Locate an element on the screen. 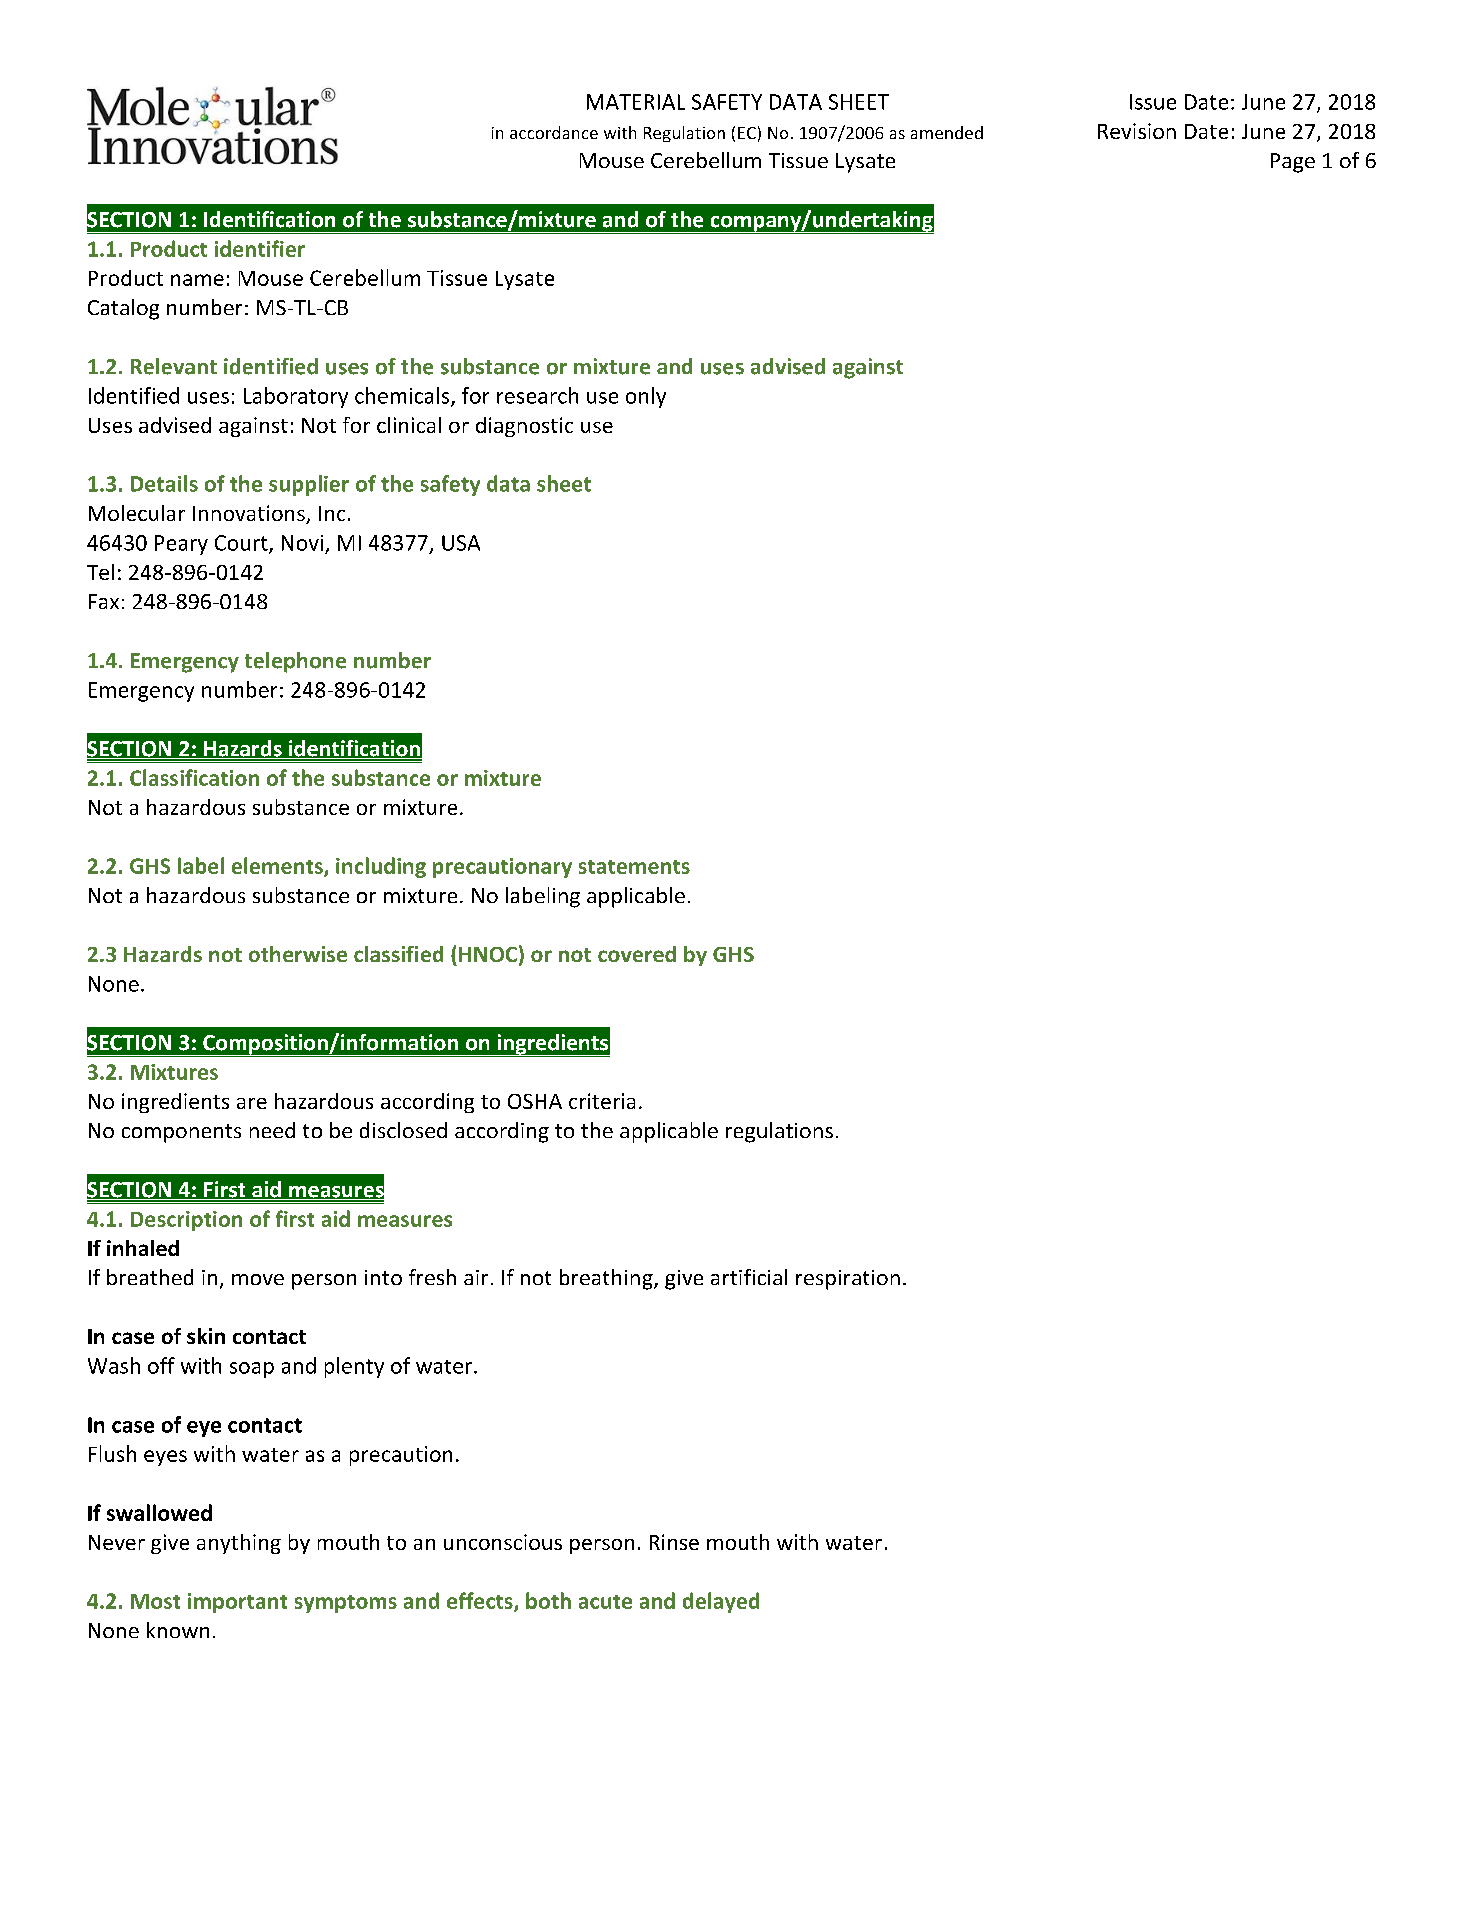 The image size is (1474, 1907). Revision is located at coordinates (1137, 131).
